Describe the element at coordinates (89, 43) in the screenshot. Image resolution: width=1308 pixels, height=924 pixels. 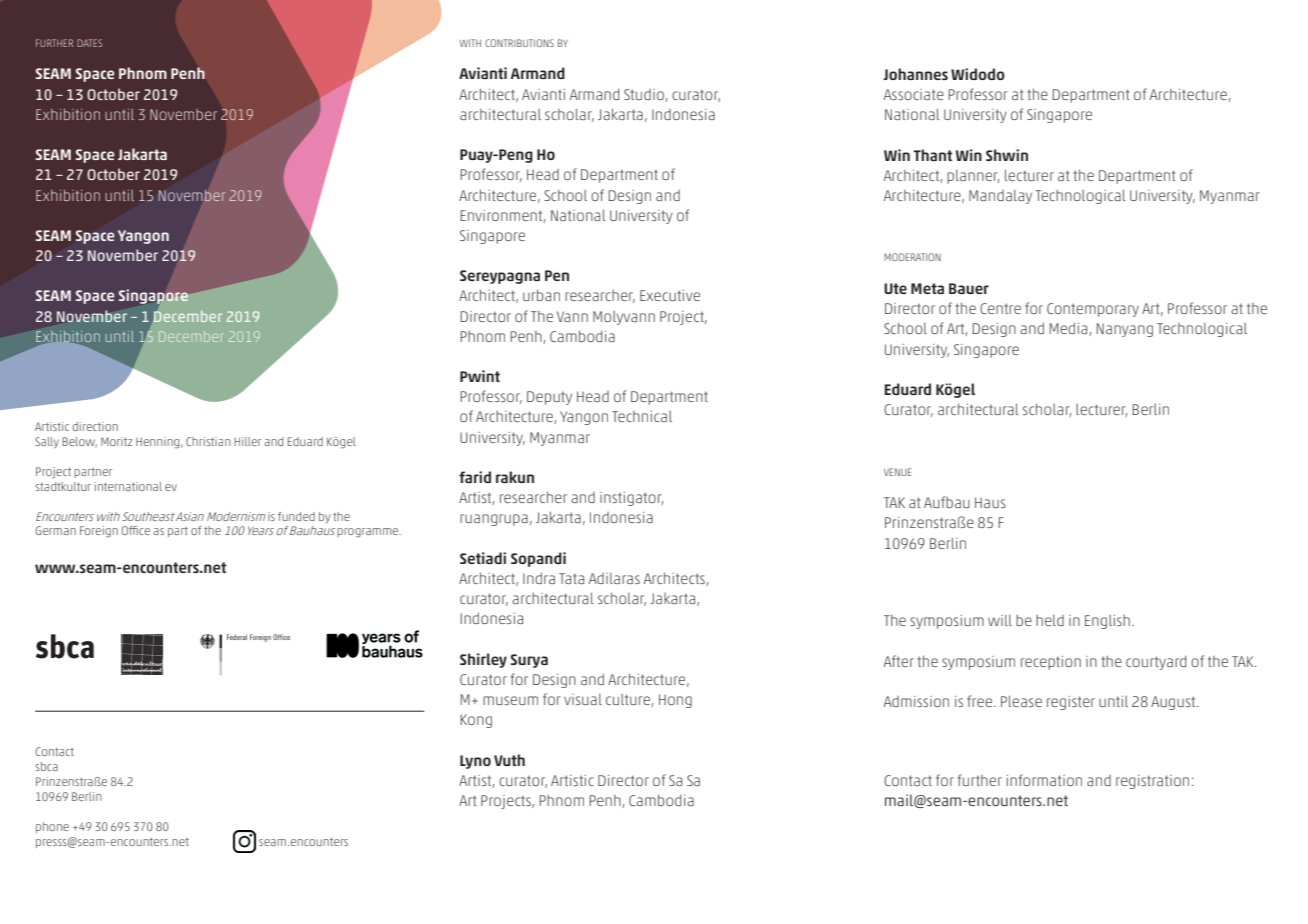
I see `dates` at that location.
